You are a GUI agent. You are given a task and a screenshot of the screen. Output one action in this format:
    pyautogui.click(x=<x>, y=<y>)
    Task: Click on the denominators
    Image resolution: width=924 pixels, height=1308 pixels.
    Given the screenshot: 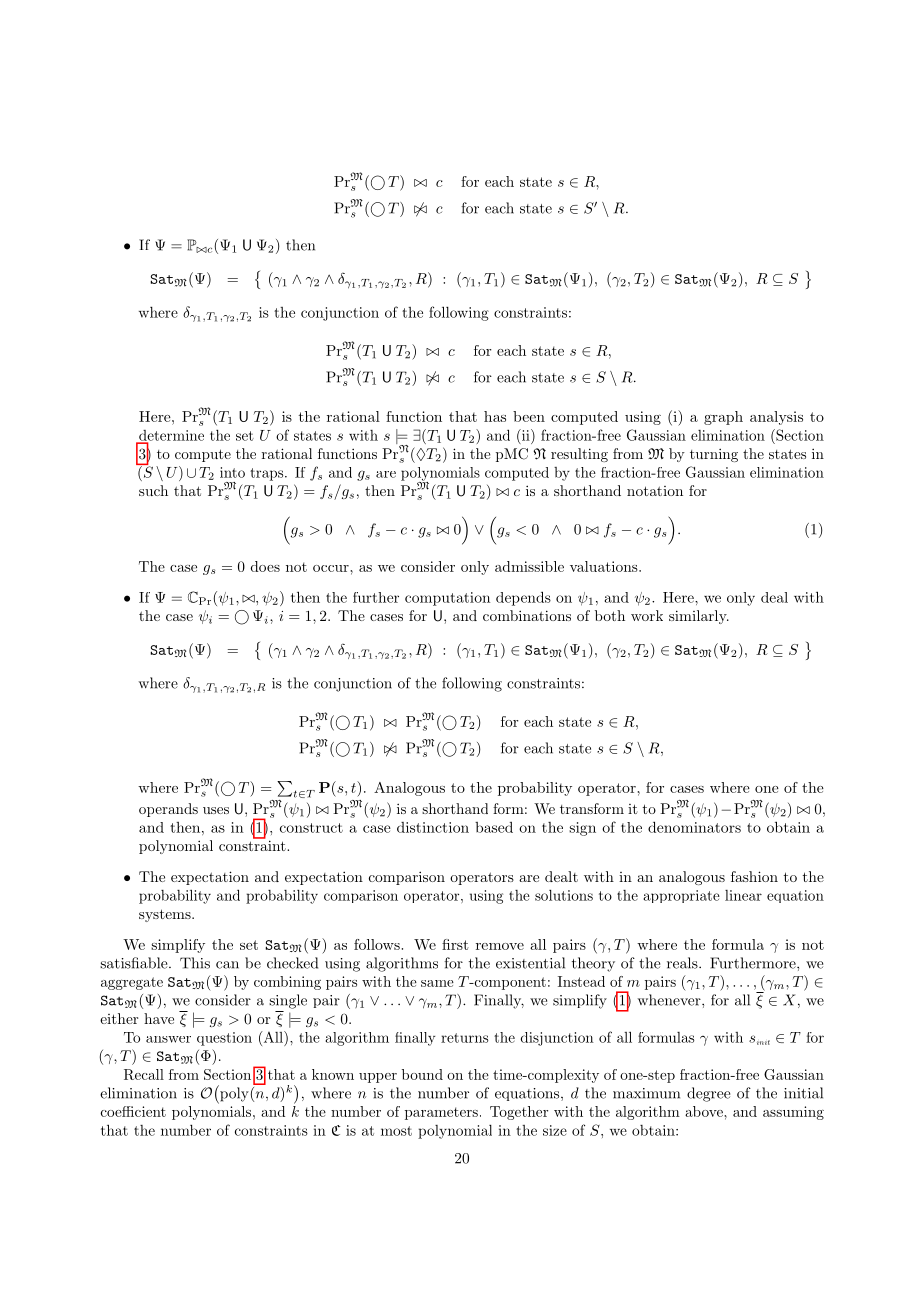 What is the action you would take?
    pyautogui.click(x=694, y=827)
